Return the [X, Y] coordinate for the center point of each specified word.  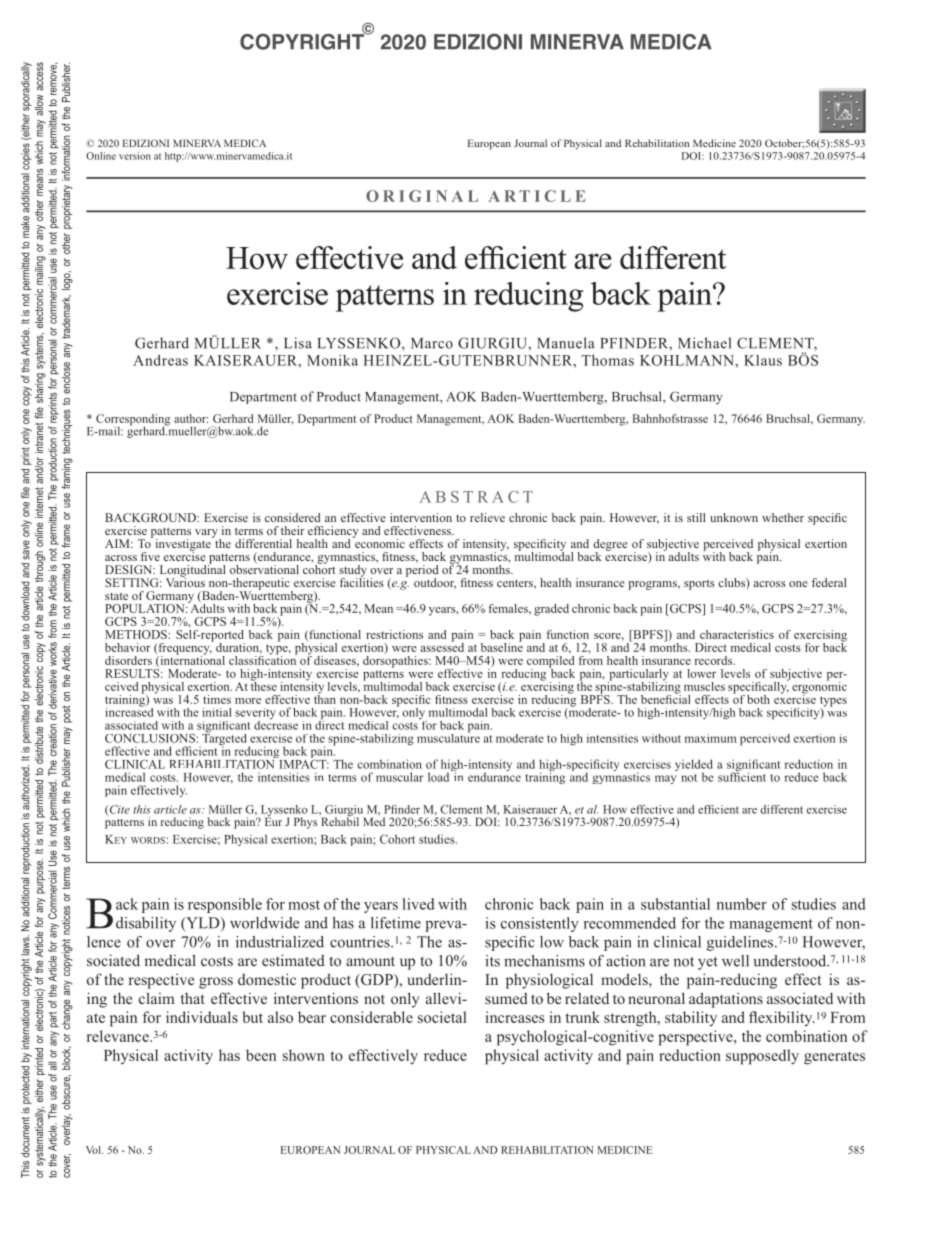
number [742, 904]
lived [419, 904]
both [758, 699]
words [148, 840]
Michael [704, 343]
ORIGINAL [422, 196]
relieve [487, 517]
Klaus [763, 360]
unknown [734, 517]
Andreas [160, 360]
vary [207, 534]
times [217, 699]
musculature [448, 737]
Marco [432, 343]
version [135, 156]
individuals [202, 1017]
